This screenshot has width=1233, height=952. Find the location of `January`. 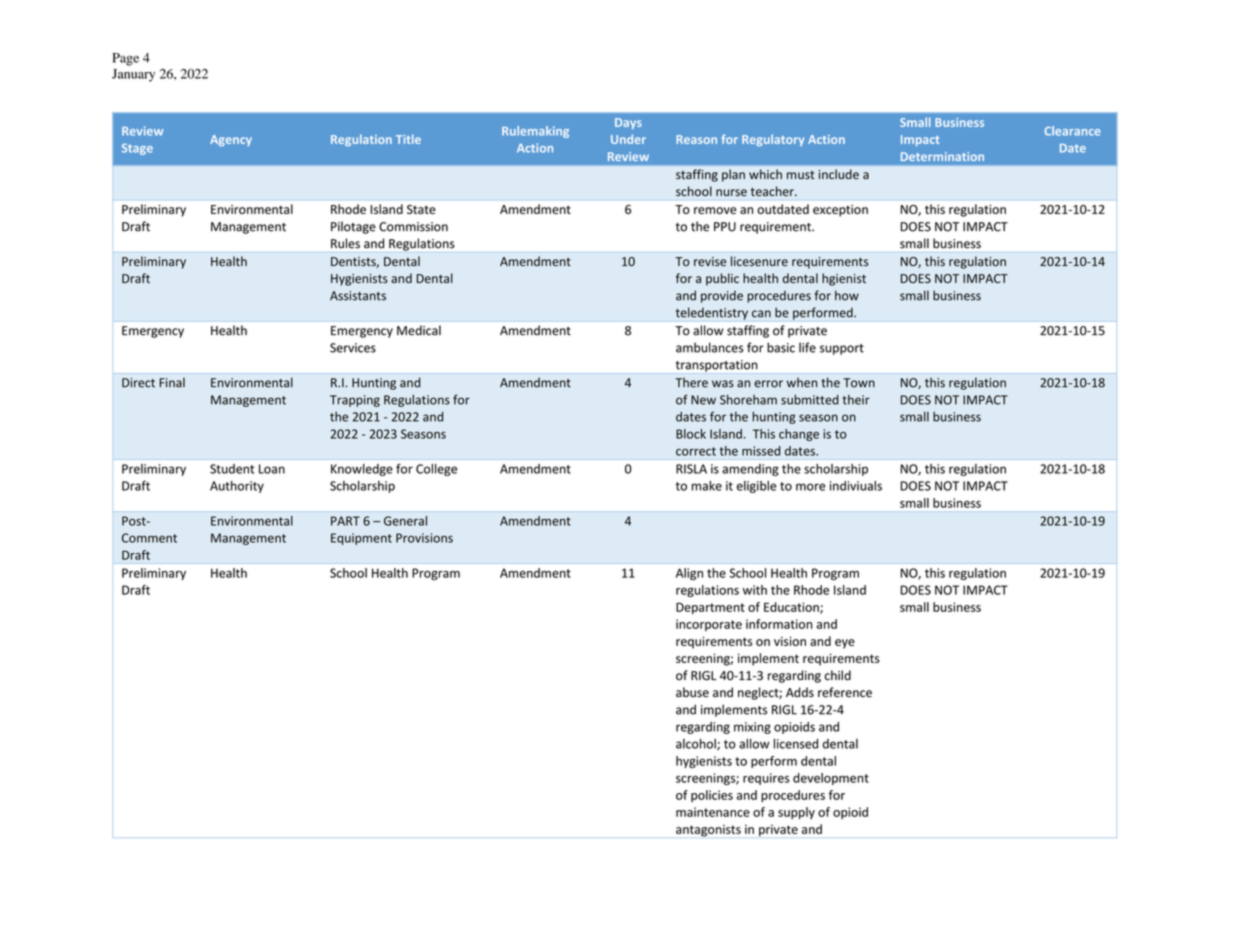

January is located at coordinates (133, 75).
